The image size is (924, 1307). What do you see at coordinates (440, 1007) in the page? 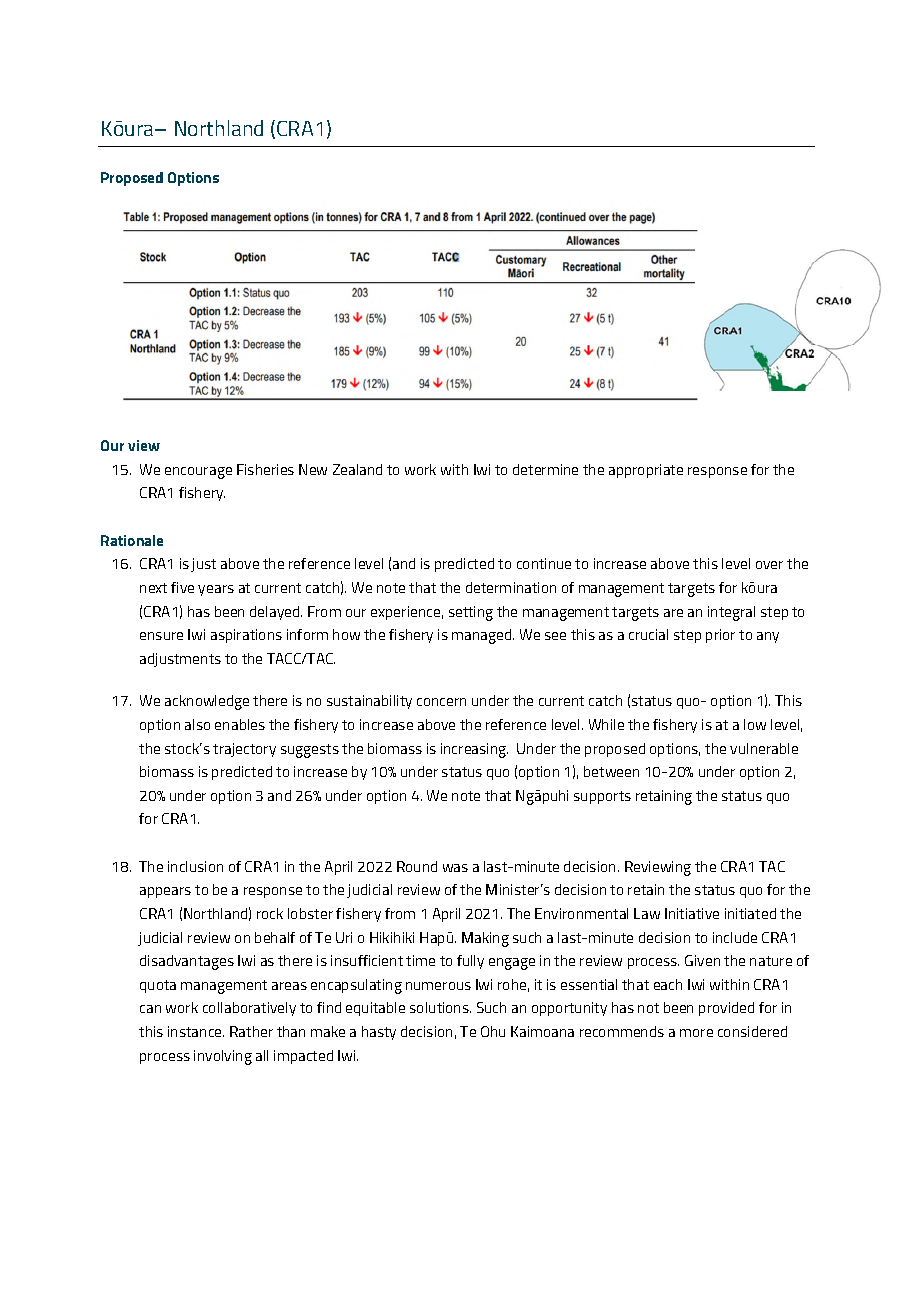
I see `solutions` at bounding box center [440, 1007].
